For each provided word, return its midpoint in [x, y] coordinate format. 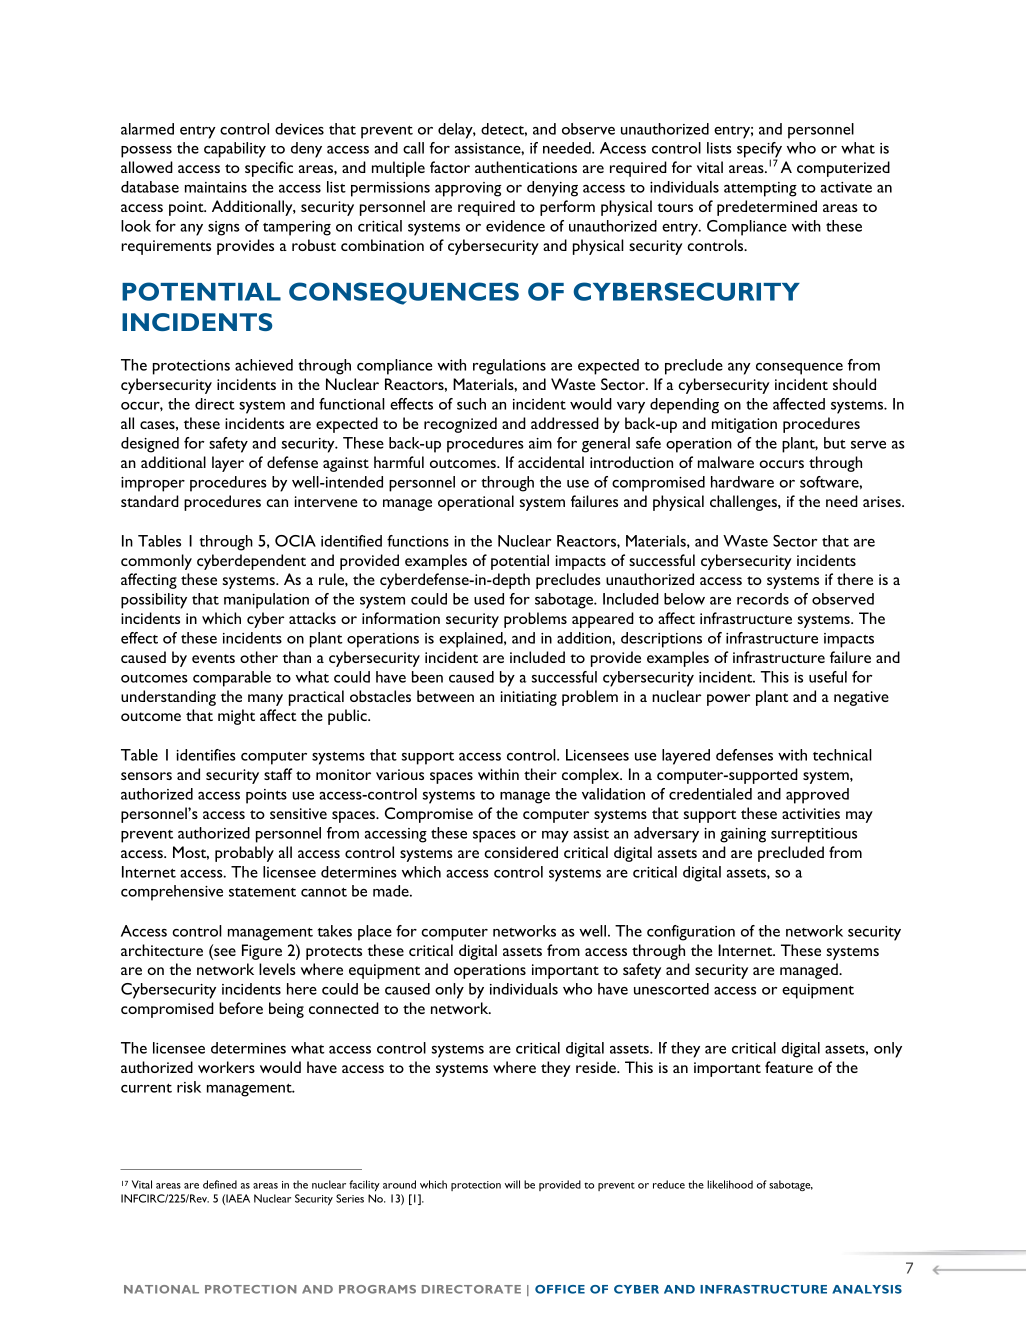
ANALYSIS [867, 1289]
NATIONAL [161, 1289]
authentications [526, 167]
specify [759, 151]
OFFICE [560, 1289]
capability [235, 150]
